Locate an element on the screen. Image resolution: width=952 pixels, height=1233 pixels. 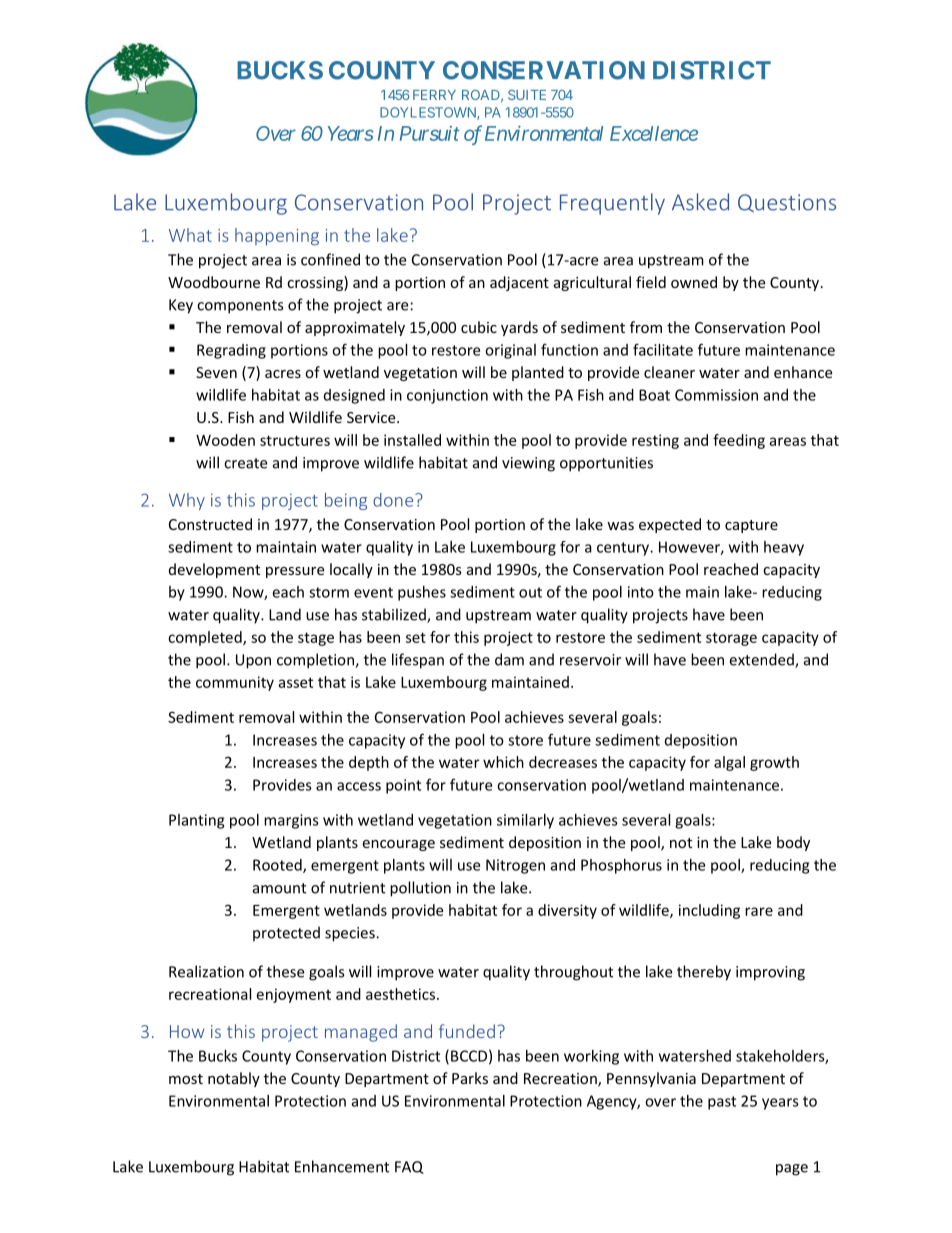
Upon is located at coordinates (253, 661).
